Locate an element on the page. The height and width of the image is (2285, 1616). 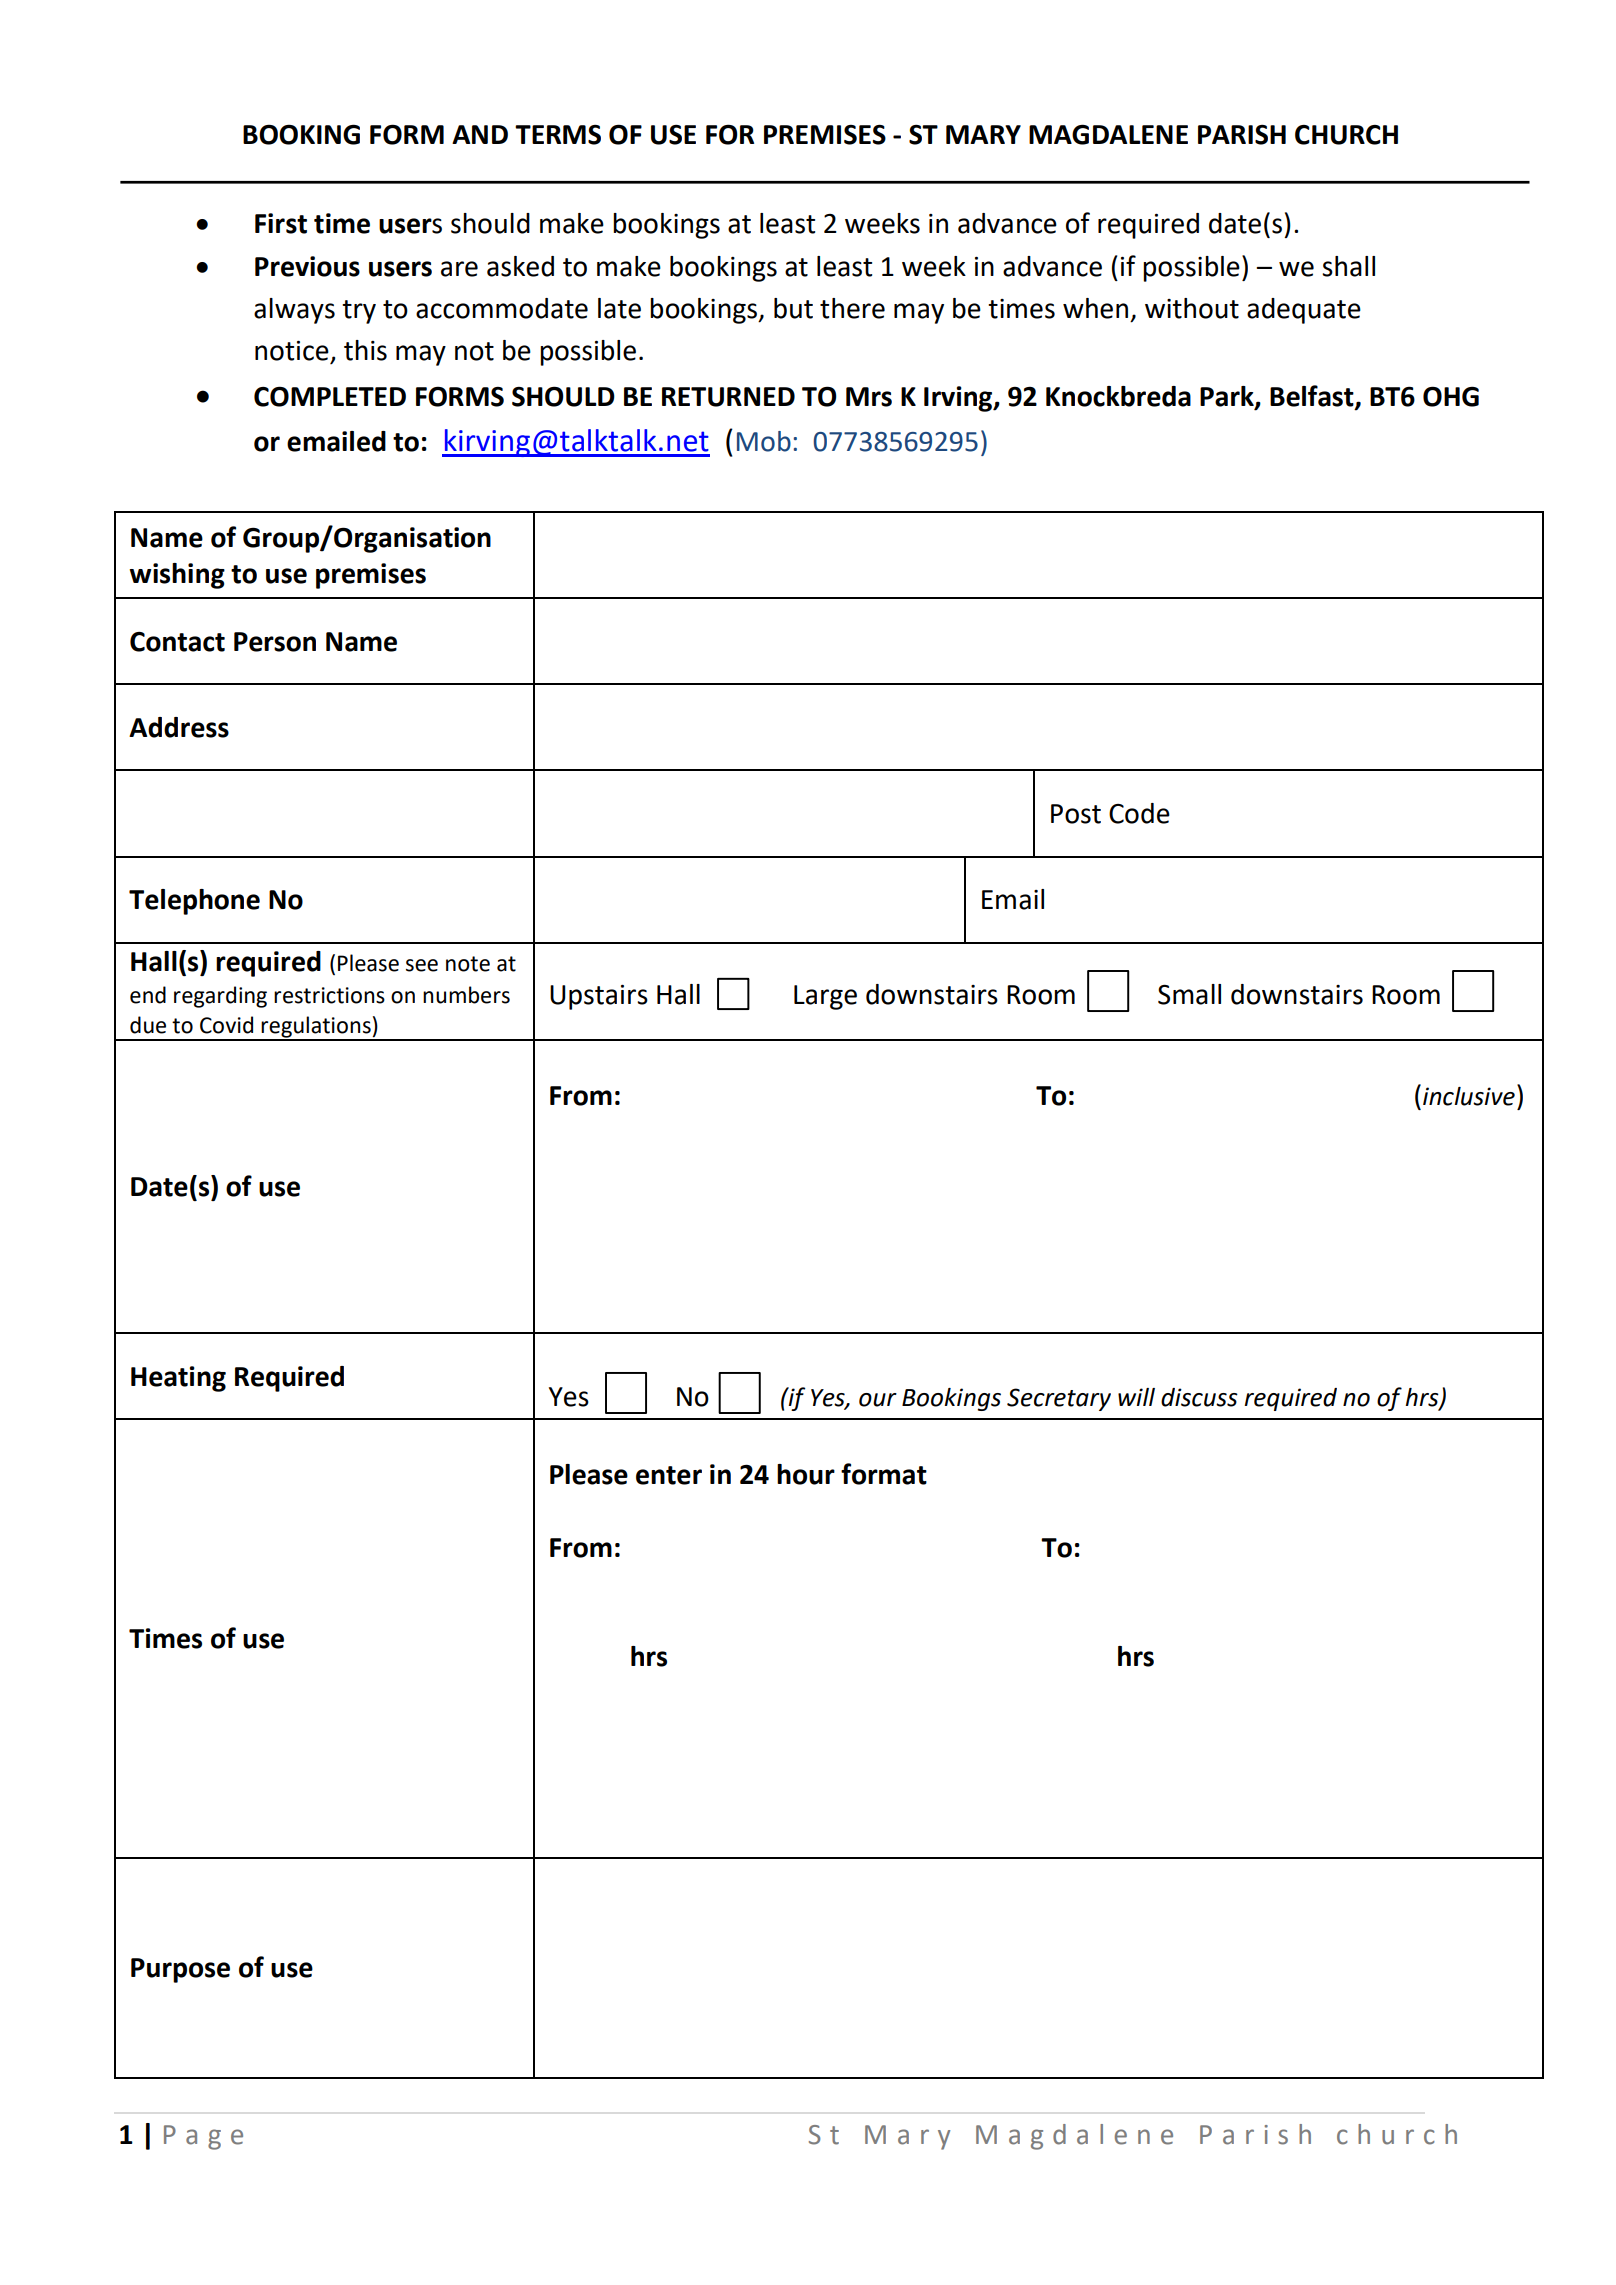
First is located at coordinates (281, 223).
